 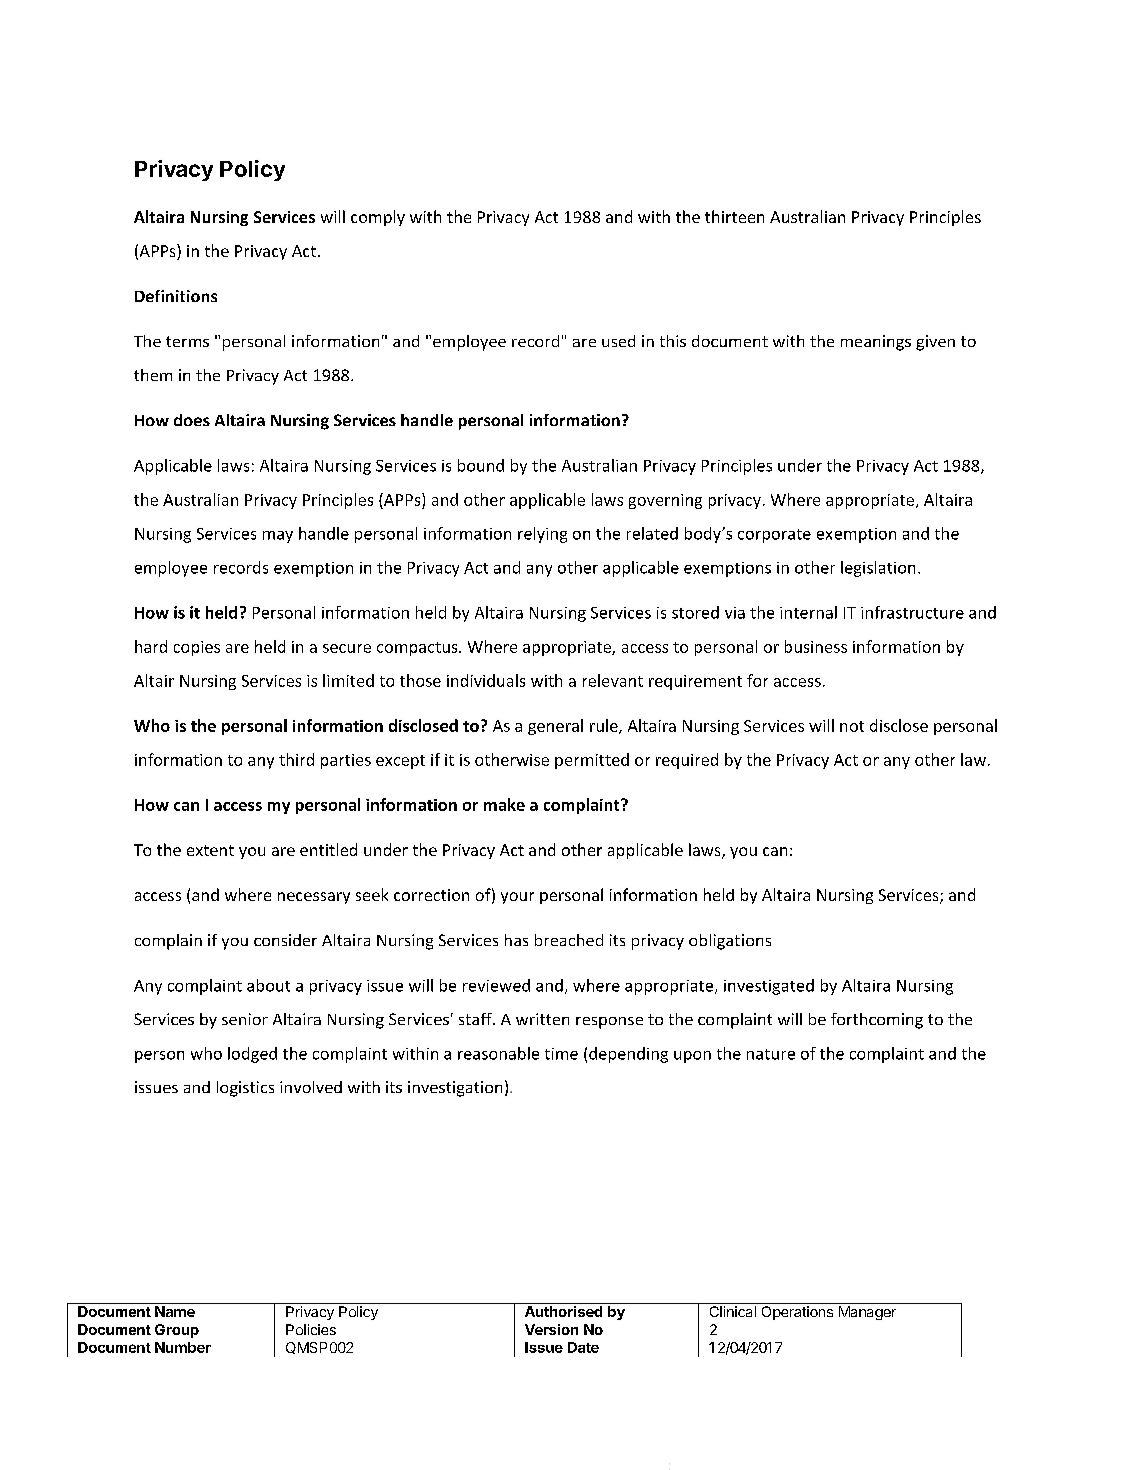 I want to click on third, so click(x=296, y=759).
